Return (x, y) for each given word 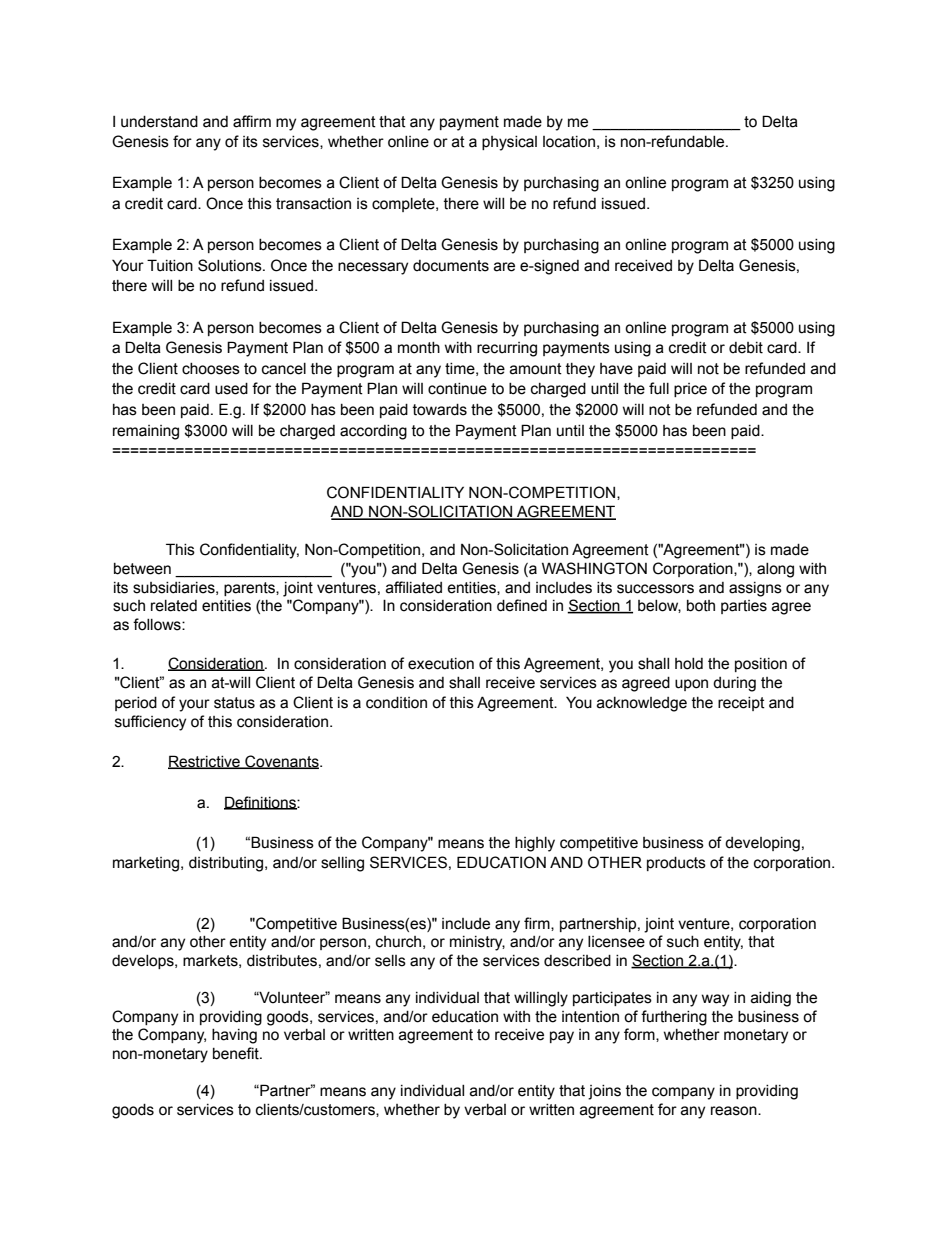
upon (691, 685)
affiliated (414, 587)
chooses (211, 369)
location (569, 142)
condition (396, 703)
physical (509, 143)
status (234, 703)
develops (144, 962)
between (142, 569)
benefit (237, 1053)
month (419, 348)
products (676, 864)
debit (746, 348)
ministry (477, 943)
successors (655, 589)
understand (159, 122)
